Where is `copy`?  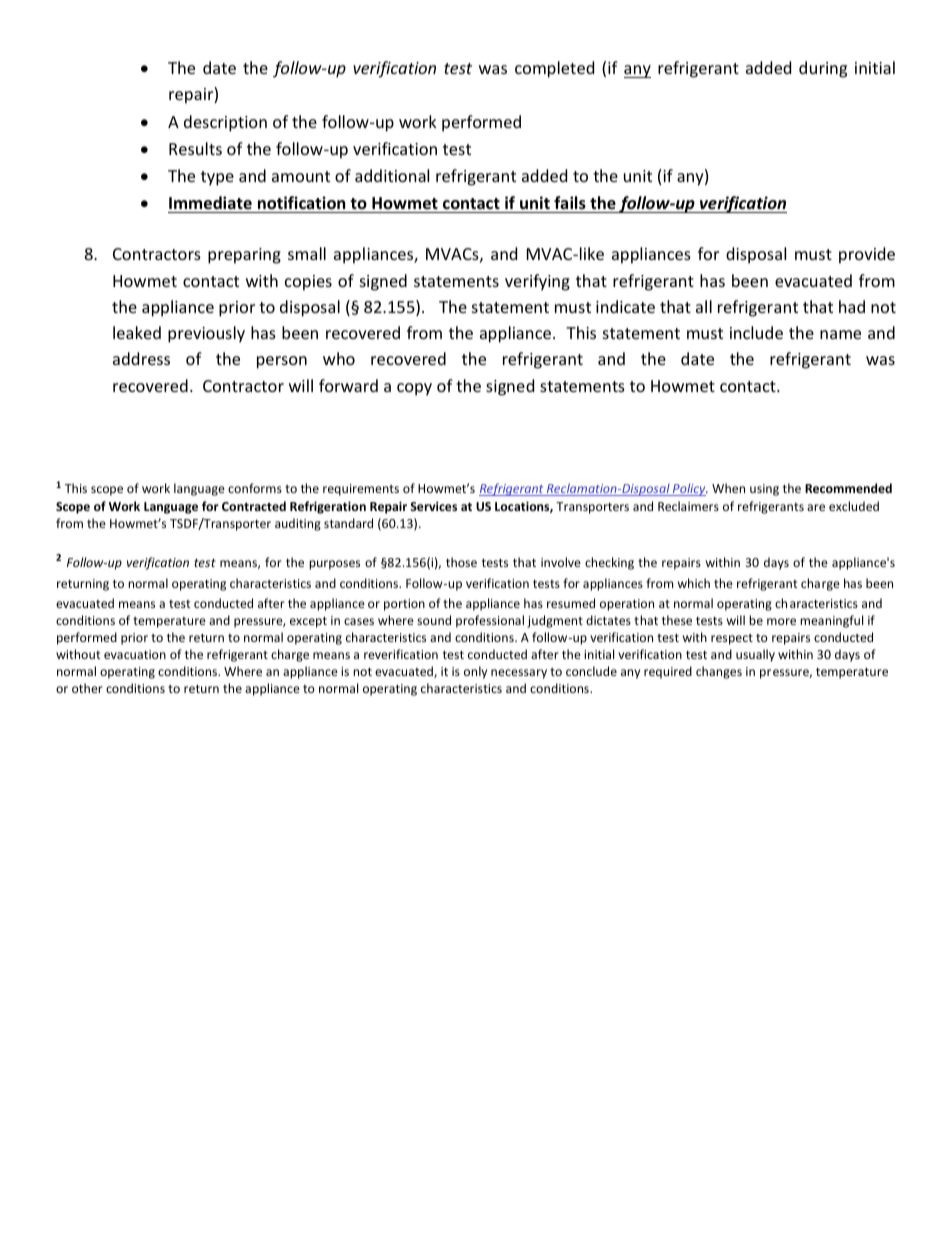
copy is located at coordinates (414, 389).
